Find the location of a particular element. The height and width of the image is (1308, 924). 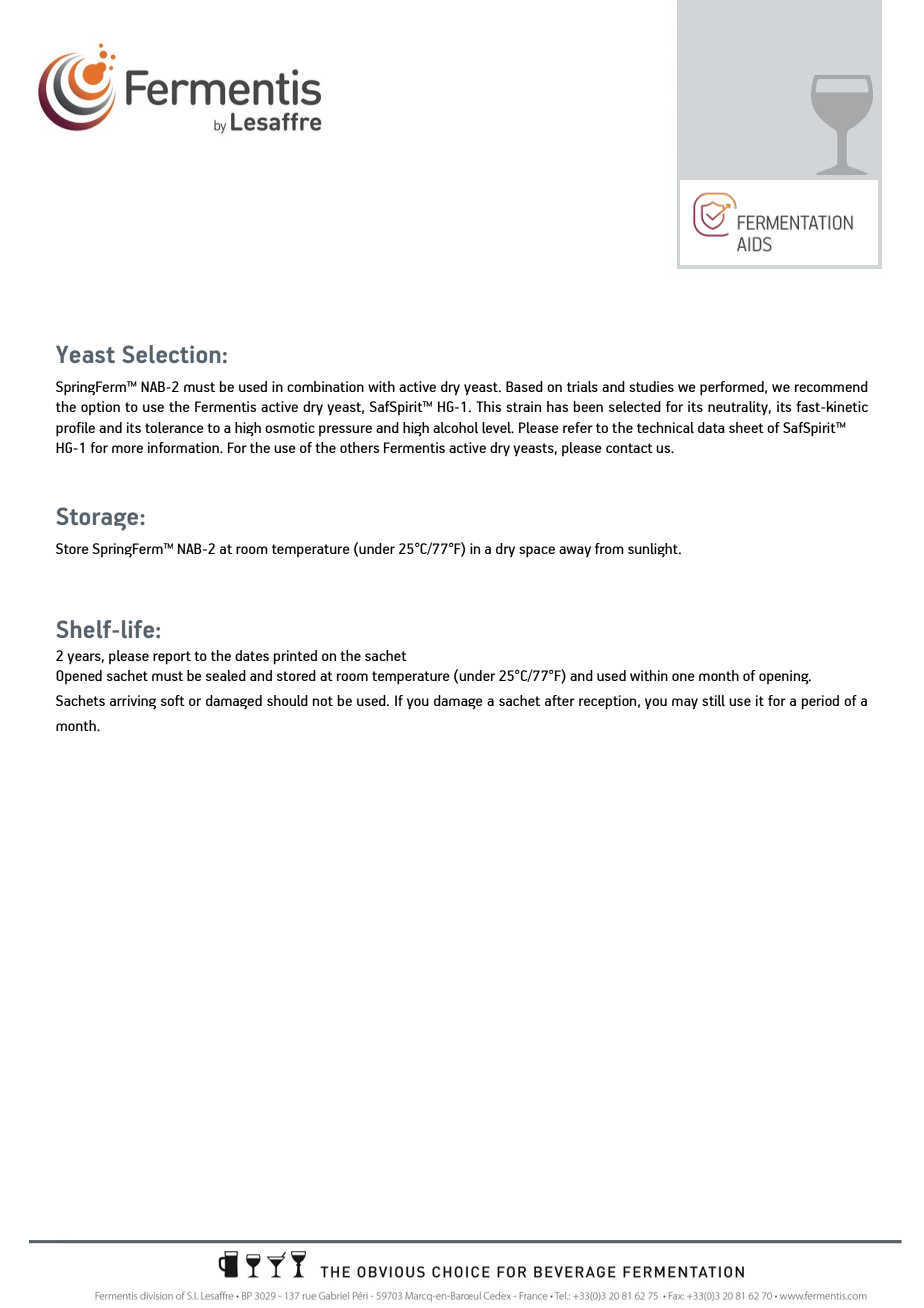

sheet is located at coordinates (746, 427).
